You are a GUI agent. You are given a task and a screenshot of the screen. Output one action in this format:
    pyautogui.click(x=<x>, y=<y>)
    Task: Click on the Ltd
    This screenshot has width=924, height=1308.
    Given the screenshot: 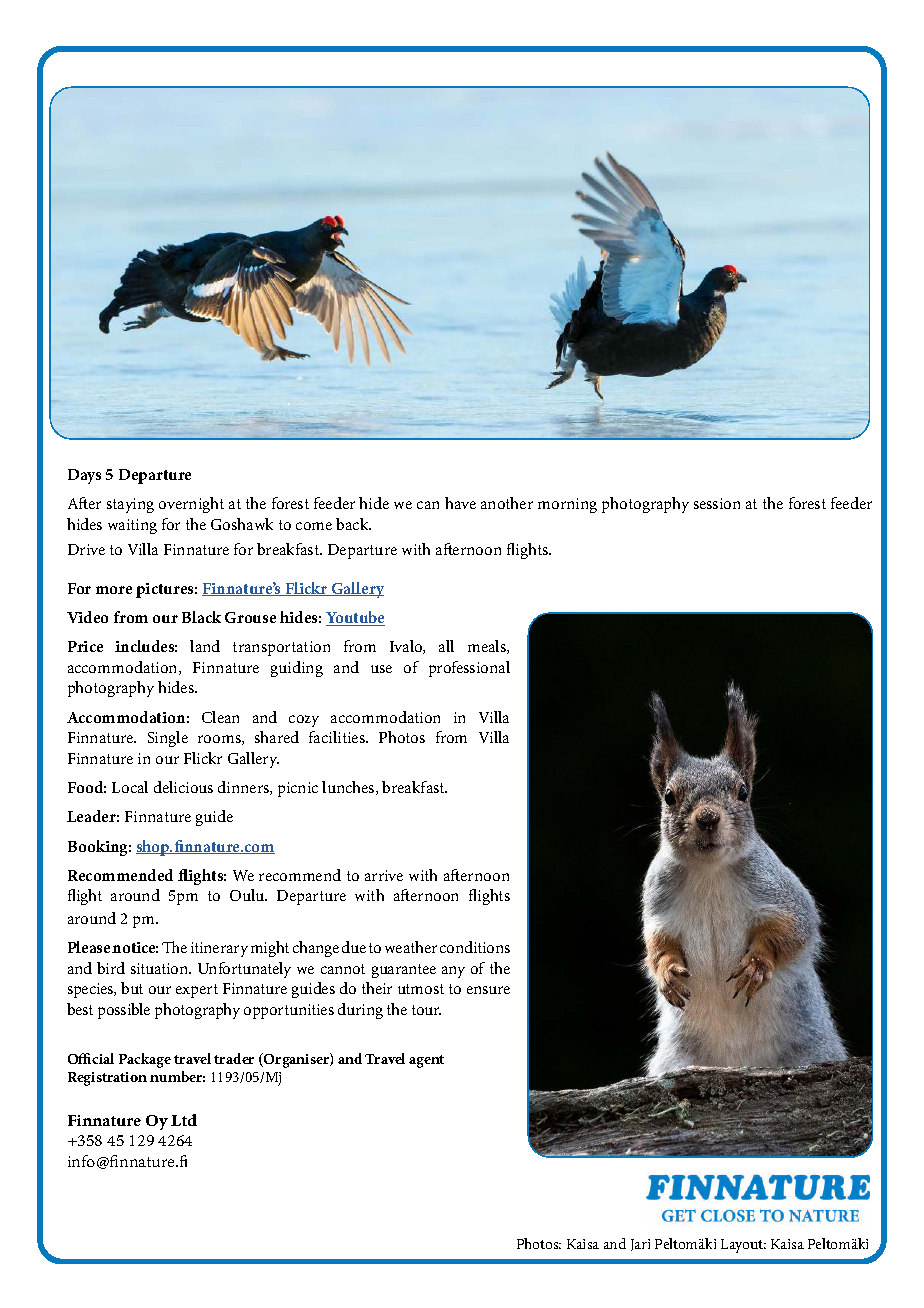 What is the action you would take?
    pyautogui.click(x=184, y=1120)
